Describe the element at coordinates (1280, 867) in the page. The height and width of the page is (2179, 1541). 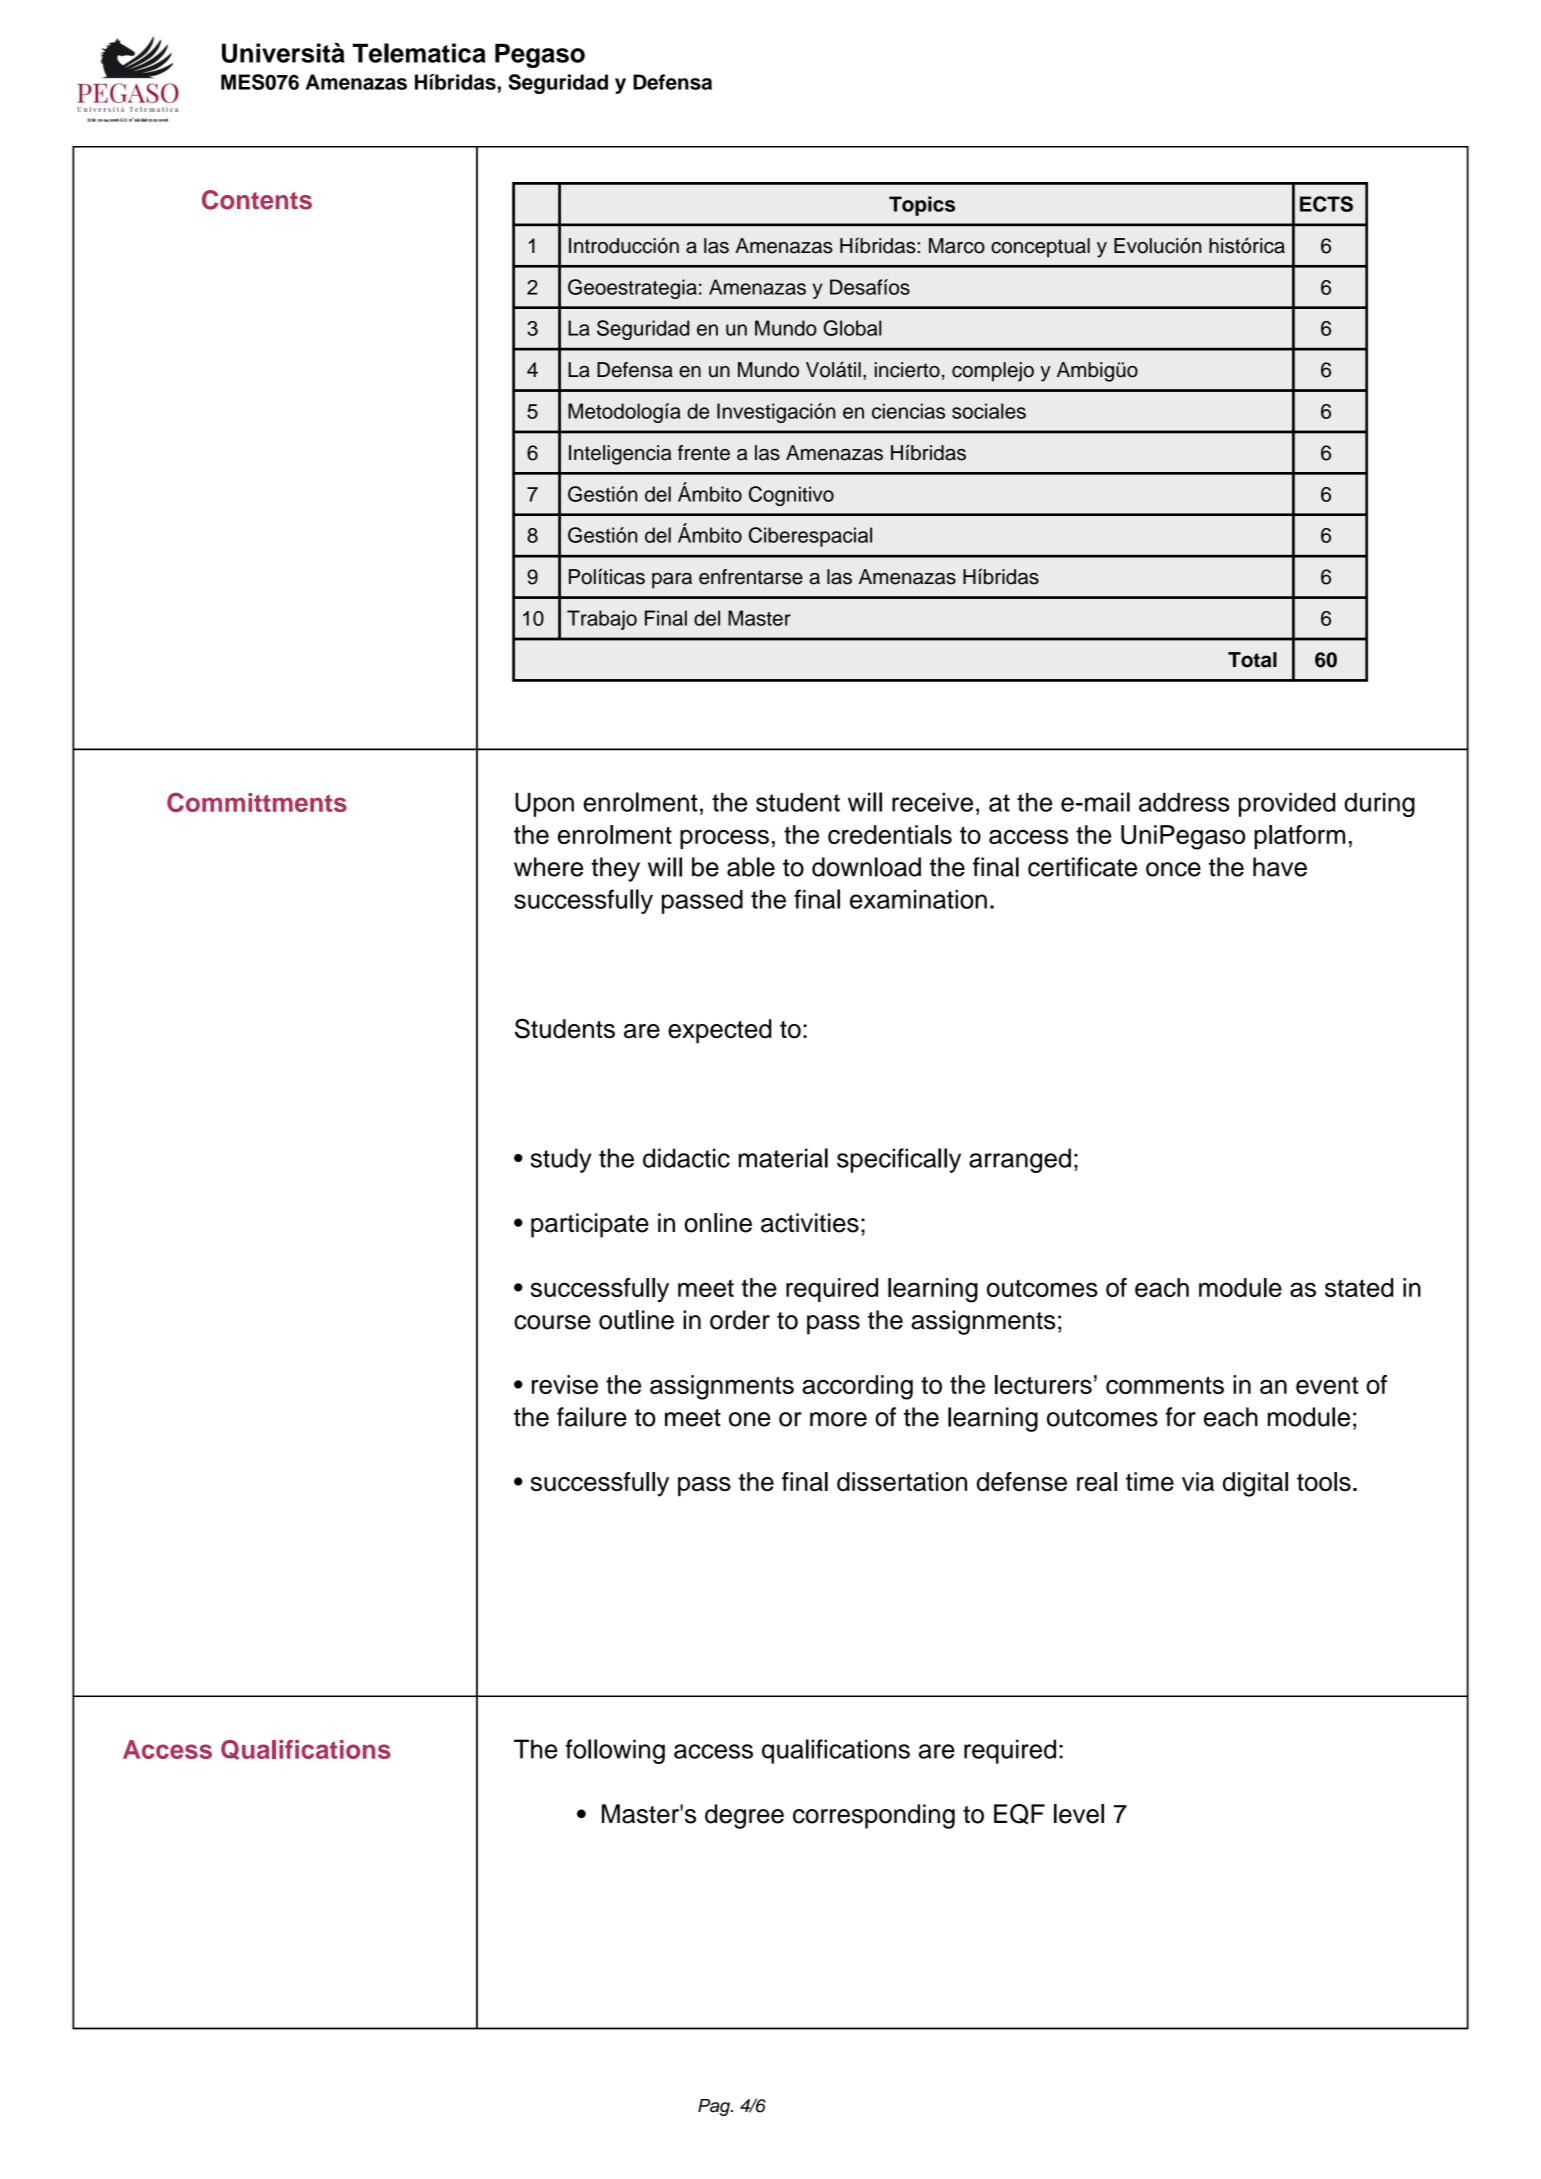
I see `have` at that location.
